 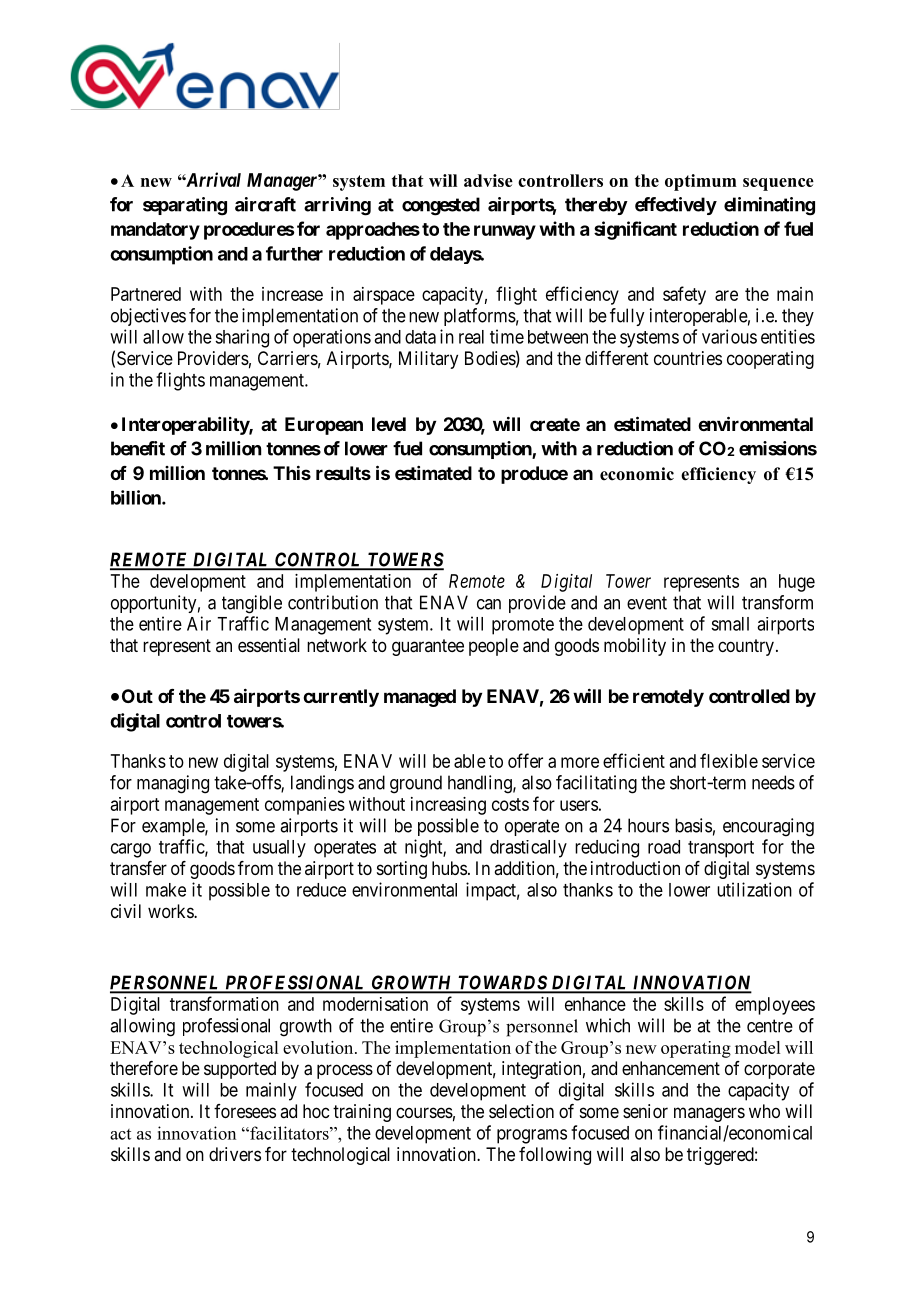 What do you see at coordinates (269, 645) in the screenshot?
I see `essential` at bounding box center [269, 645].
